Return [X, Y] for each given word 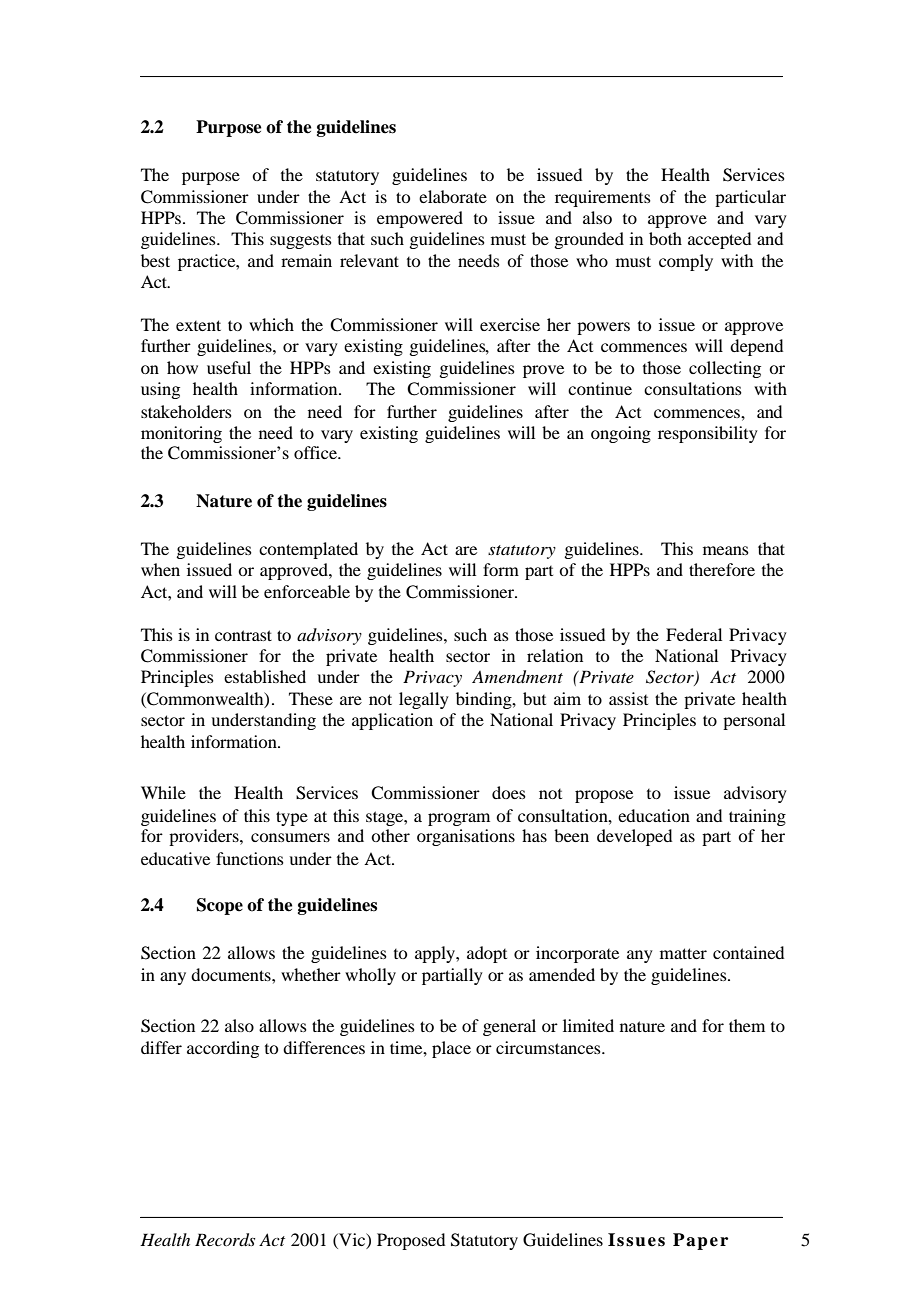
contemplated [308, 550]
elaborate [453, 196]
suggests [301, 241]
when [160, 569]
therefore [722, 569]
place [451, 1049]
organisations [466, 837]
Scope [220, 906]
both [665, 238]
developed [634, 837]
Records [225, 1240]
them [747, 1025]
